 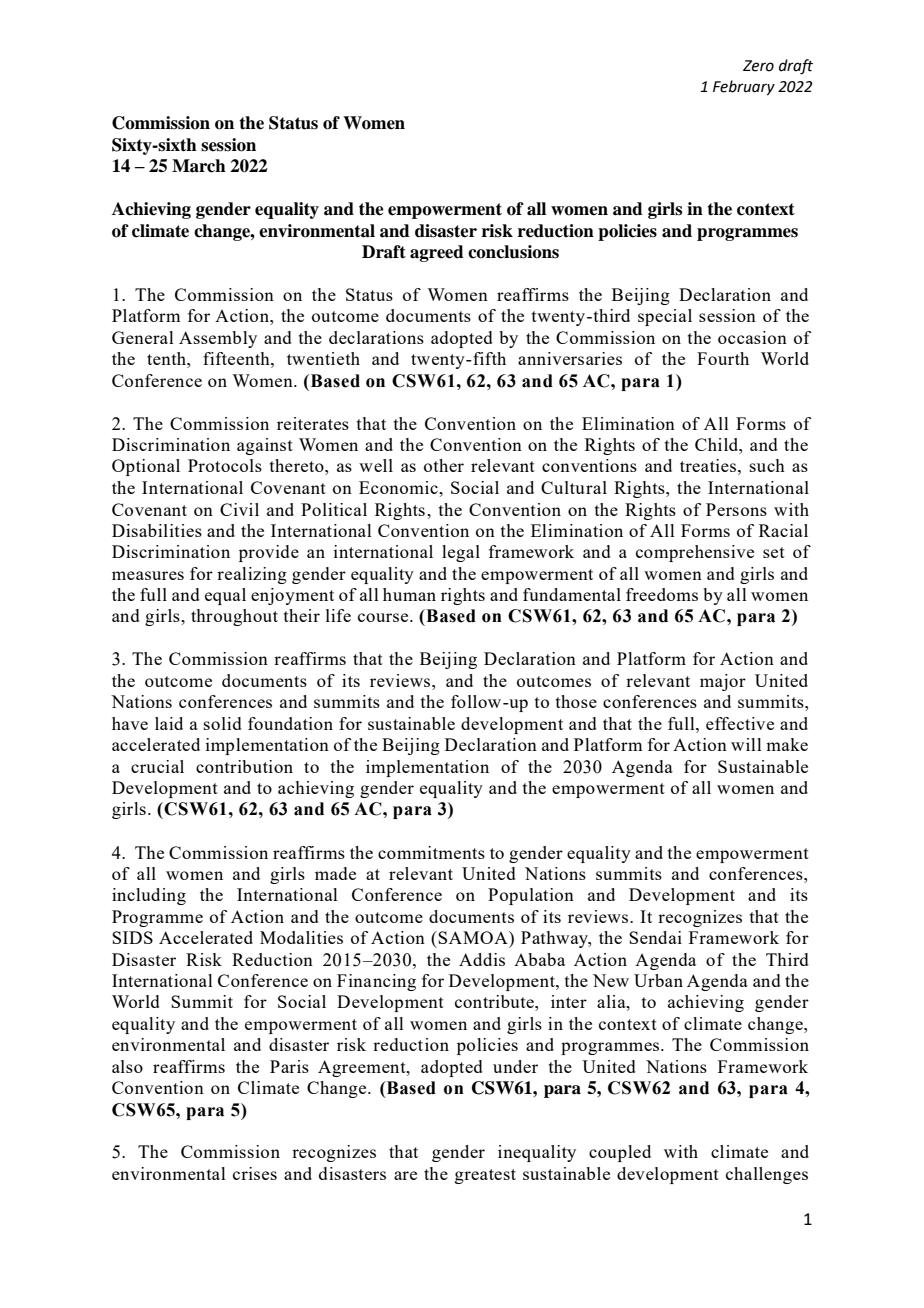 What do you see at coordinates (485, 1176) in the screenshot?
I see `greatest` at bounding box center [485, 1176].
